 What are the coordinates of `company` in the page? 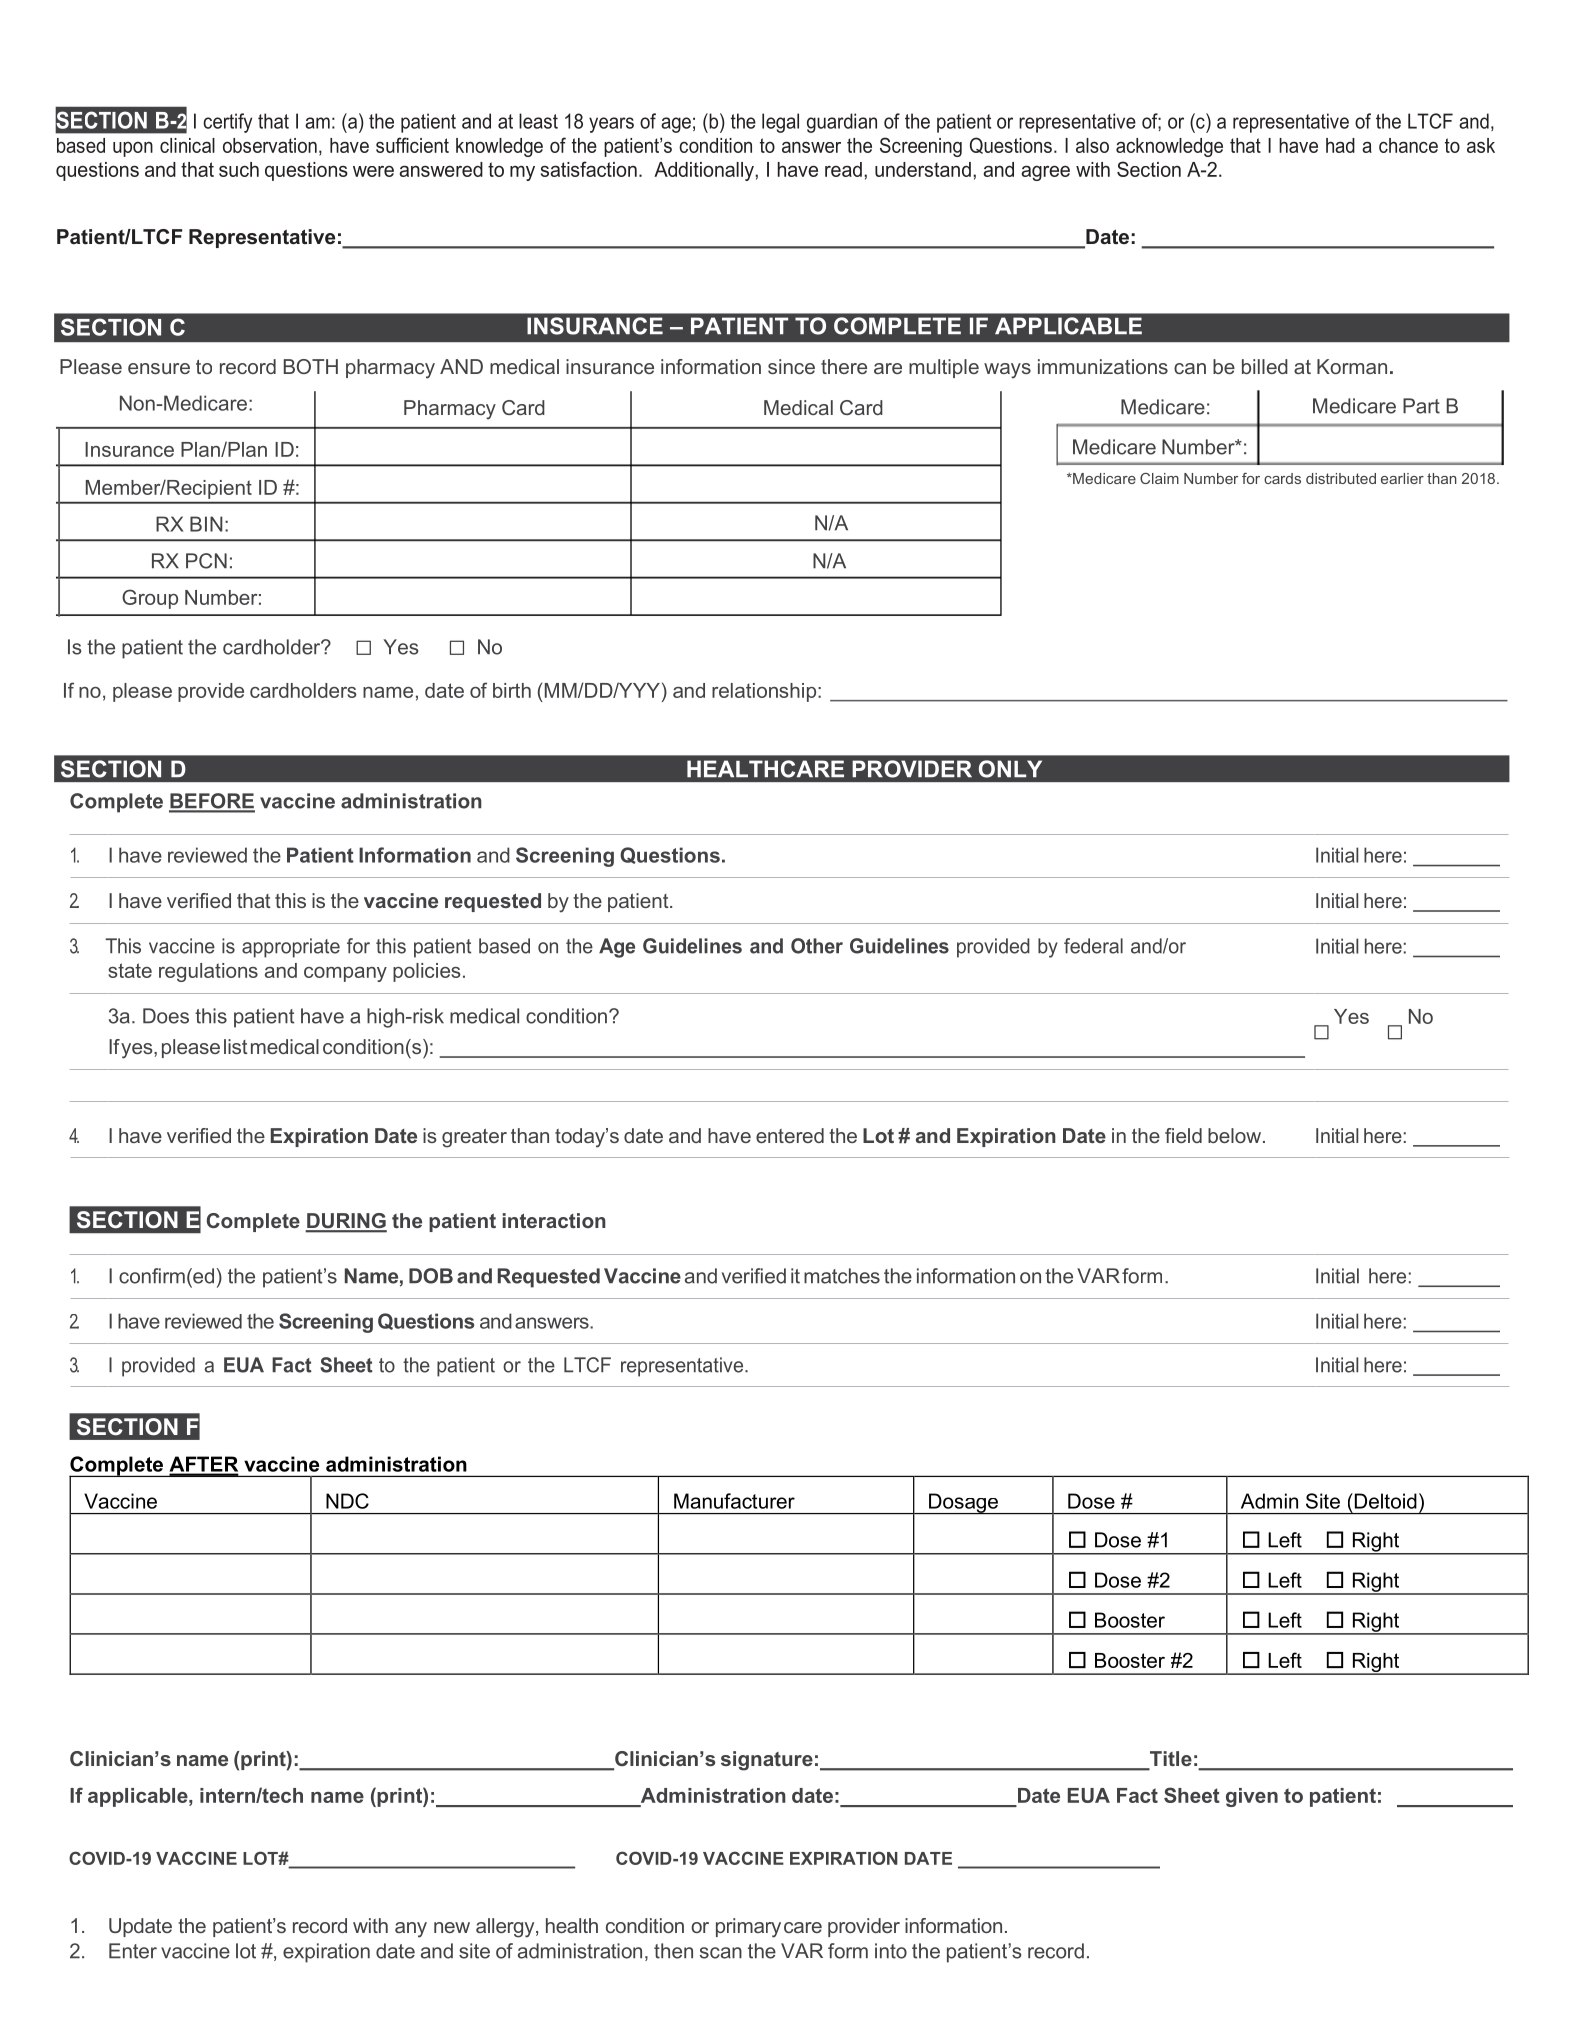 It's located at (345, 974).
